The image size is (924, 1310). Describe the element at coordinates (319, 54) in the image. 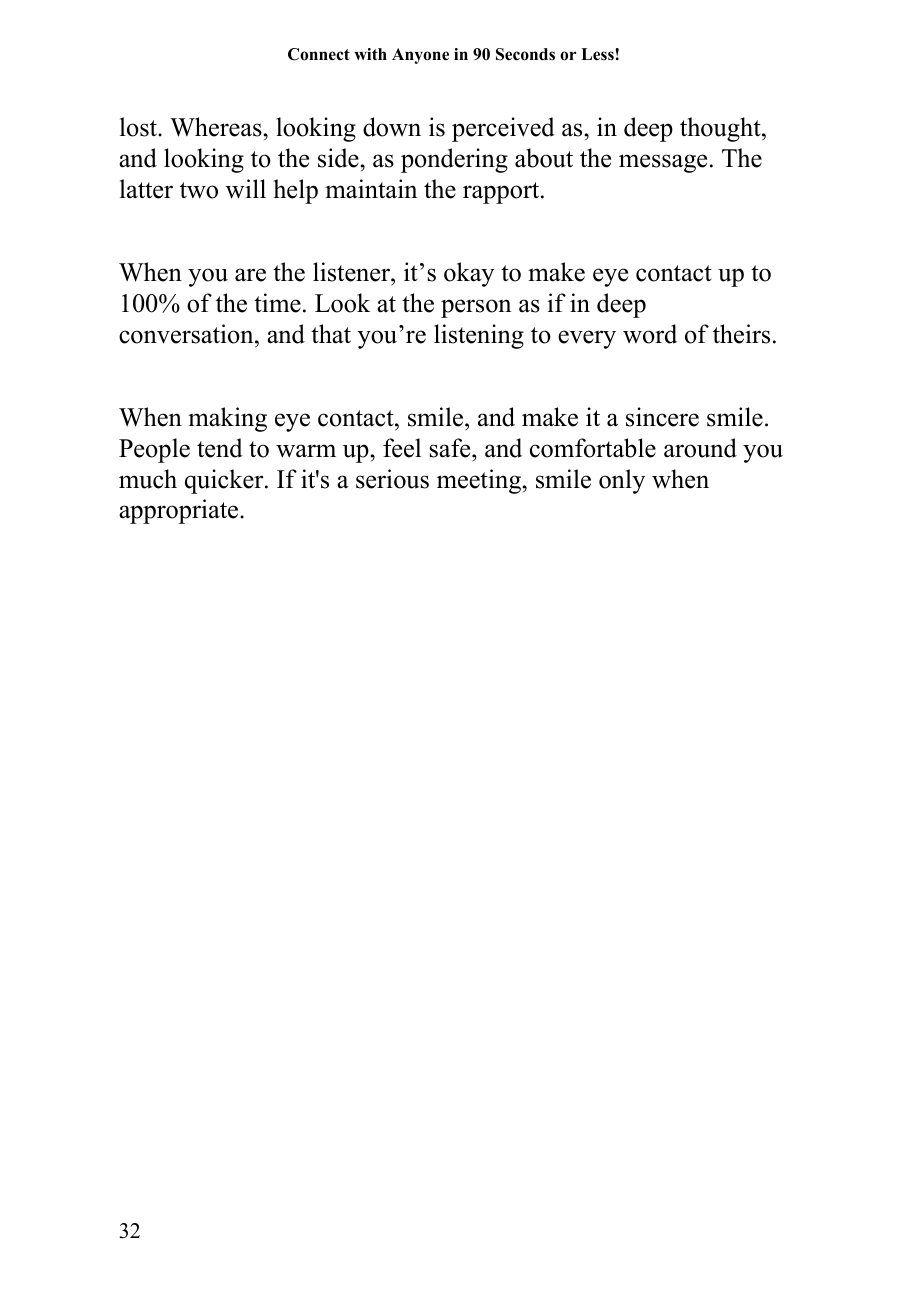

I see `Connect` at that location.
